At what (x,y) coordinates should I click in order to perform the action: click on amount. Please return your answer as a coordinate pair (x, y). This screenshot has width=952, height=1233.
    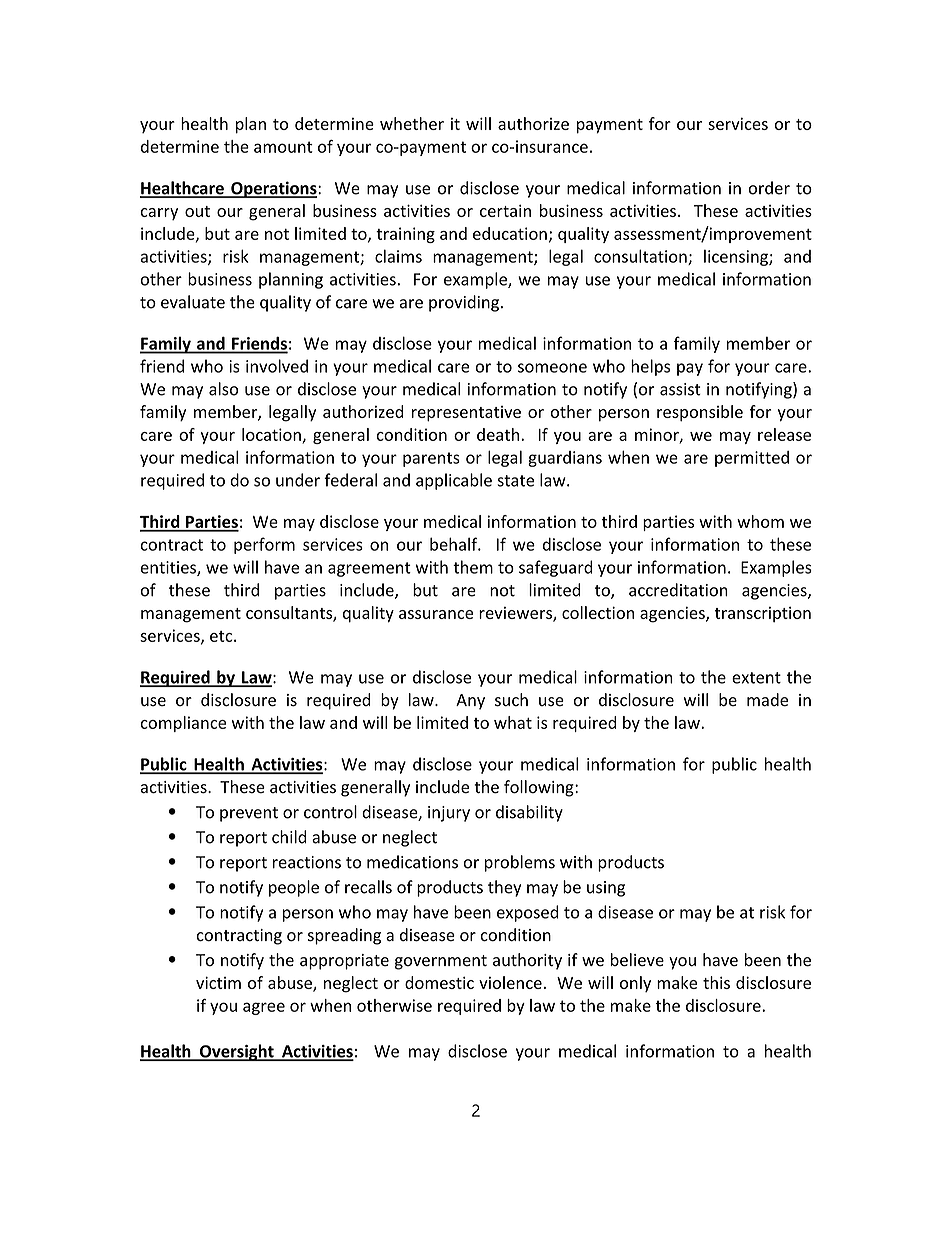
    Looking at the image, I should click on (283, 147).
